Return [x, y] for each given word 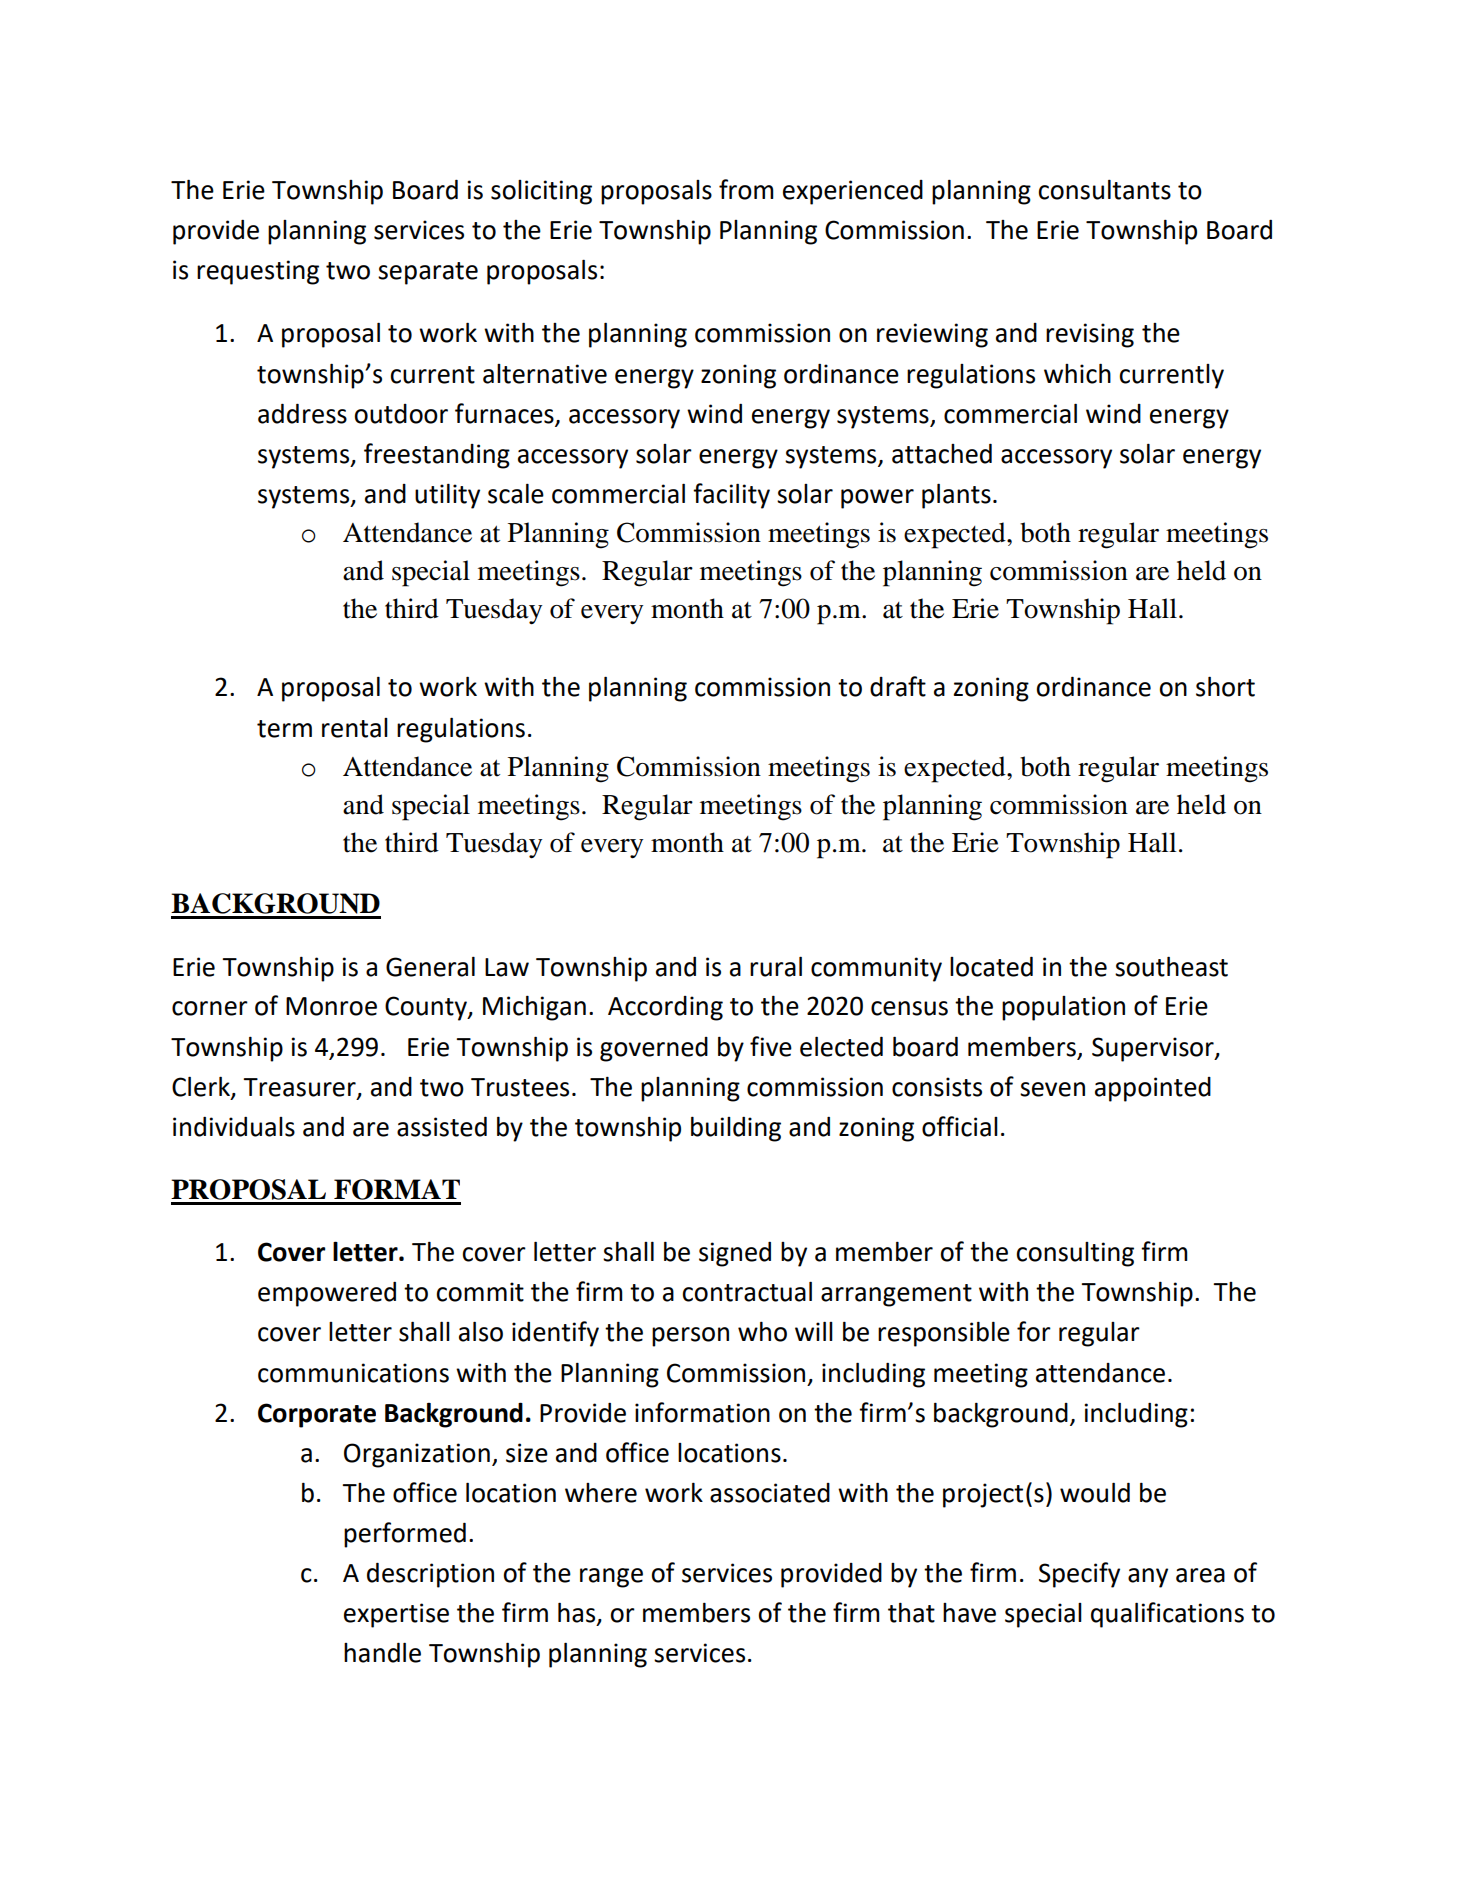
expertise [396, 1615]
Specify [1079, 1575]
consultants [1104, 190]
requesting [258, 272]
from [746, 189]
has [578, 1613]
